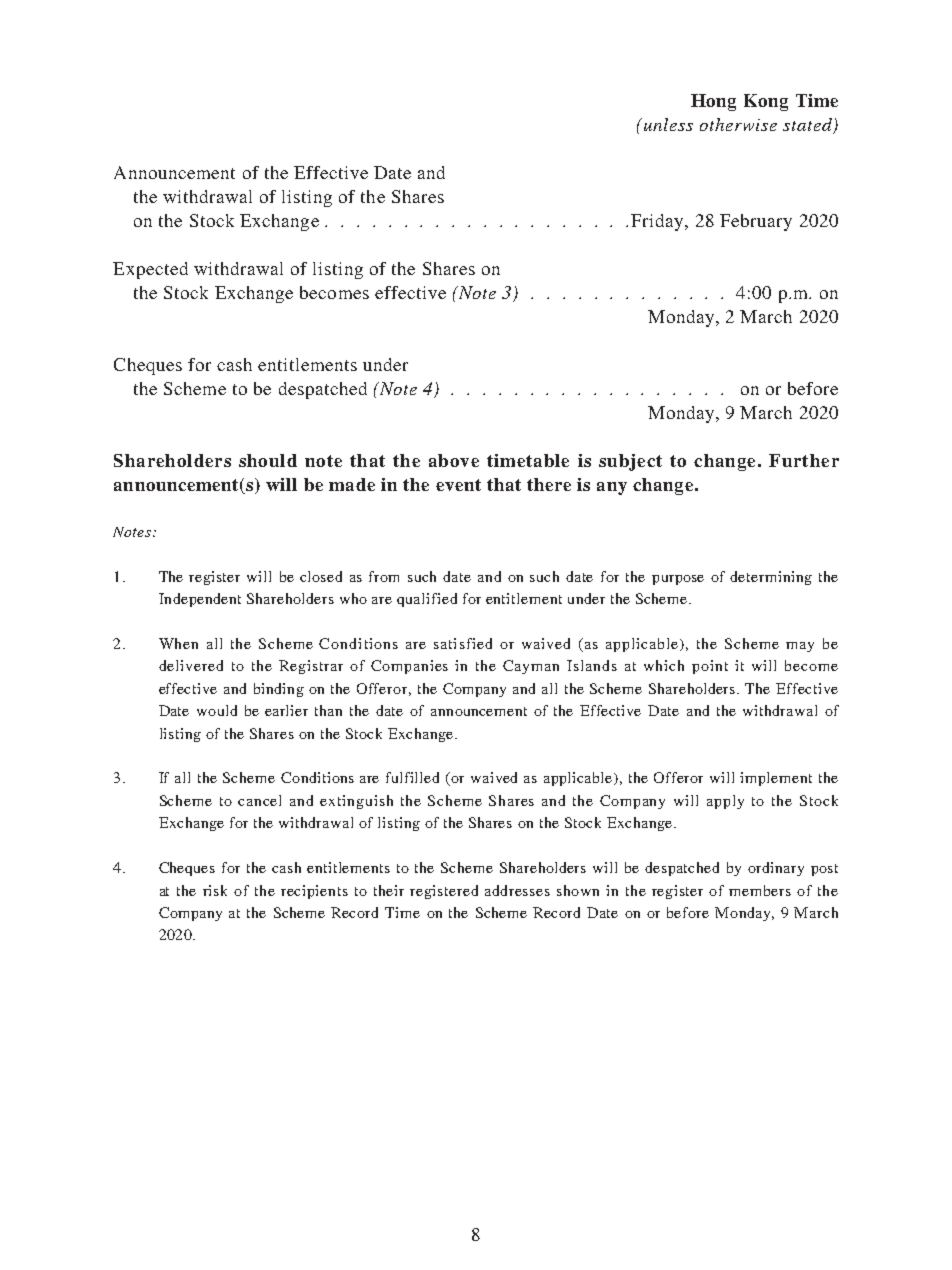 This page has width=952, height=1270. I want to click on unless, so click(668, 124).
